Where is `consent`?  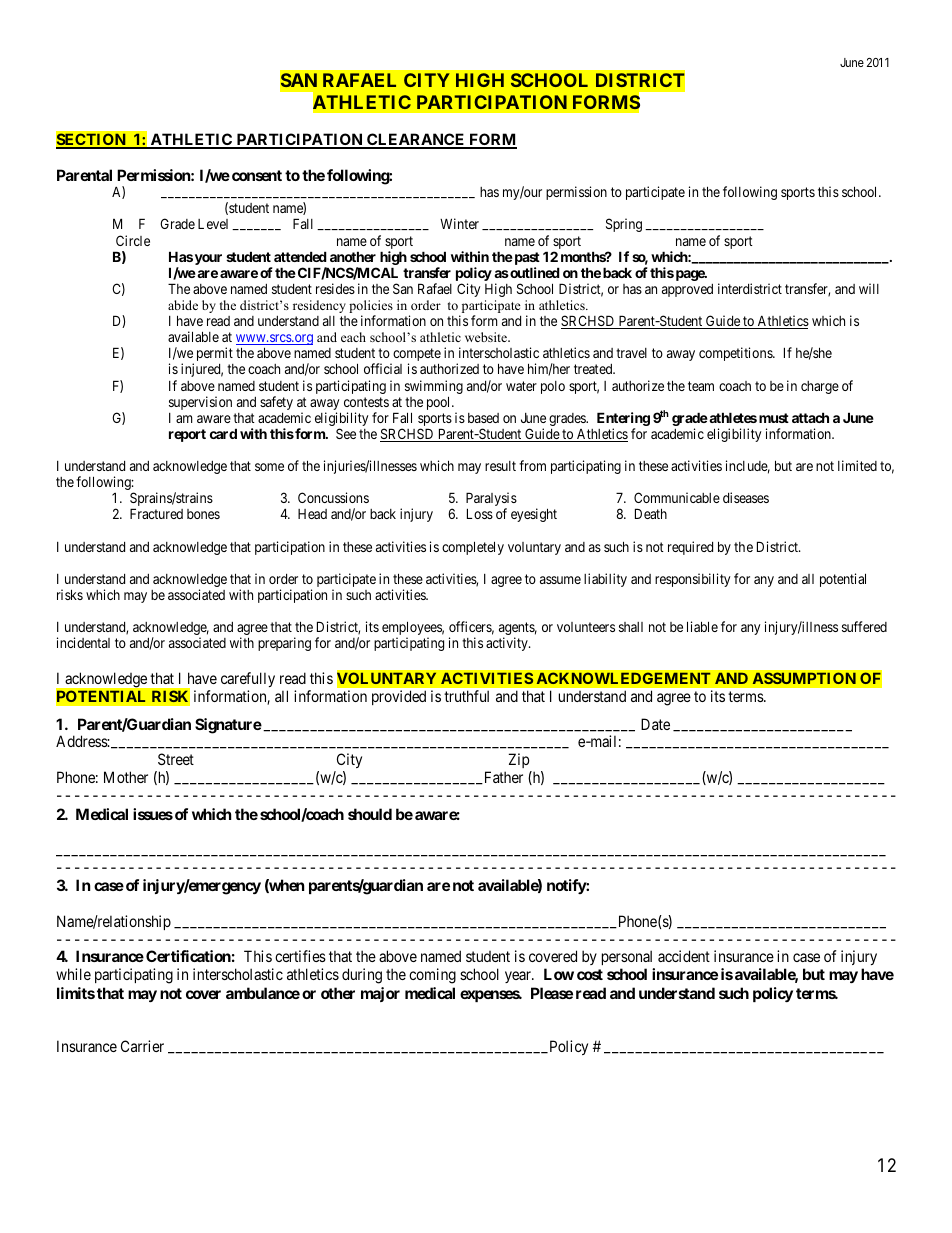
consent is located at coordinates (257, 175).
